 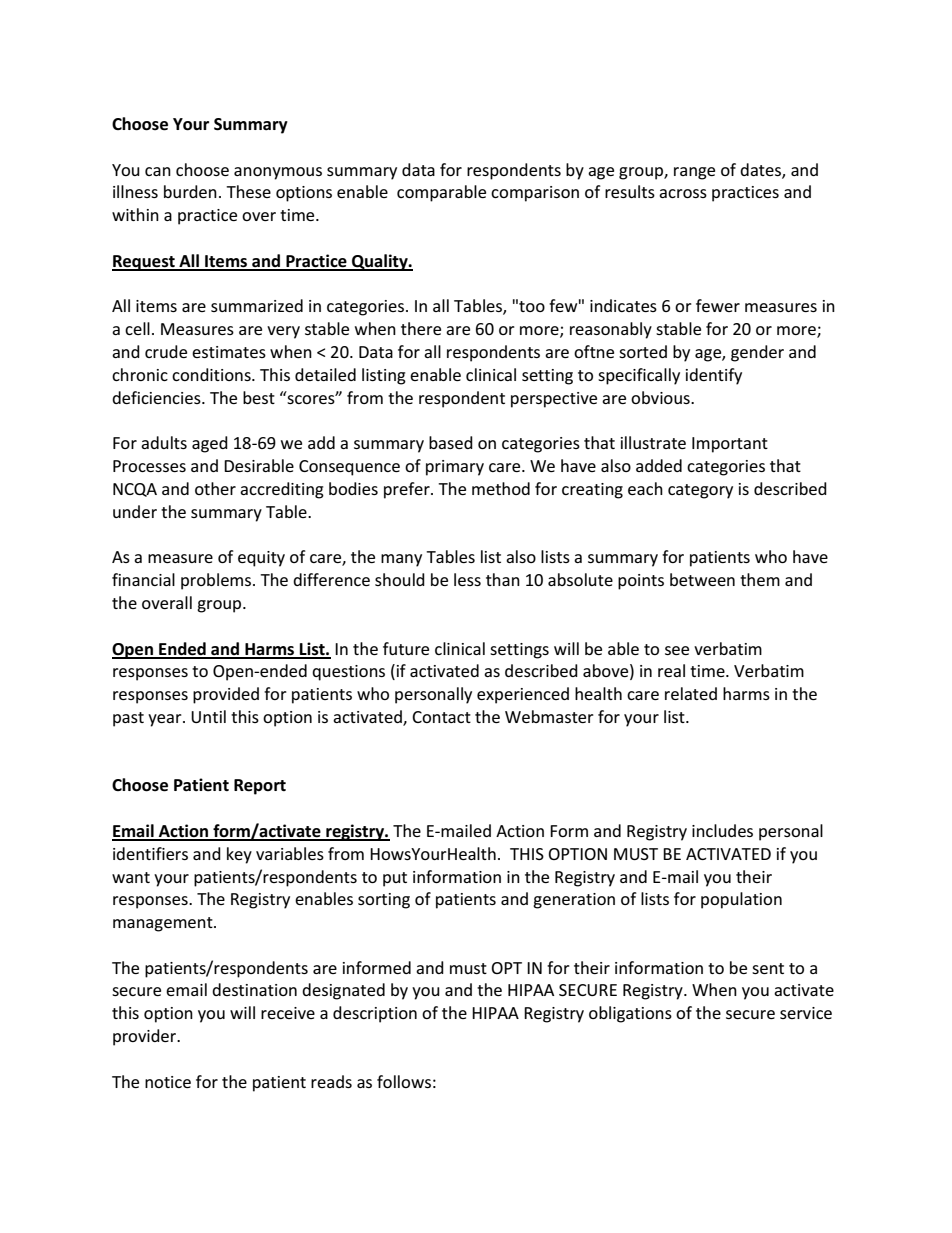 What do you see at coordinates (806, 1013) in the screenshot?
I see `service` at bounding box center [806, 1013].
